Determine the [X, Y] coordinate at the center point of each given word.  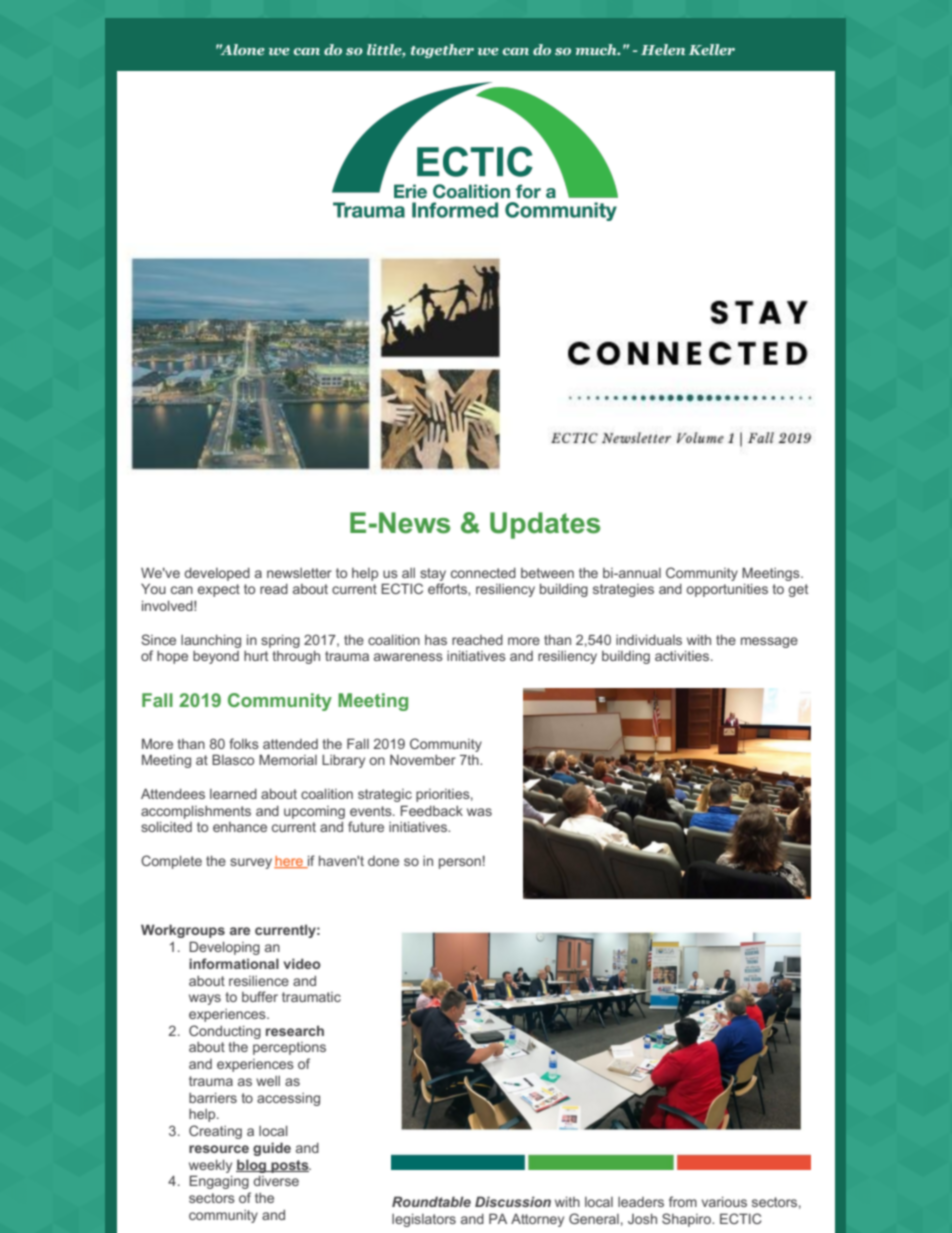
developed [217, 574]
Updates [545, 525]
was [479, 812]
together [442, 51]
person [460, 863]
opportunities [727, 590]
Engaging [219, 1182]
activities [683, 655]
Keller [712, 49]
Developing [224, 948]
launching [211, 641]
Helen [663, 49]
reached [477, 640]
